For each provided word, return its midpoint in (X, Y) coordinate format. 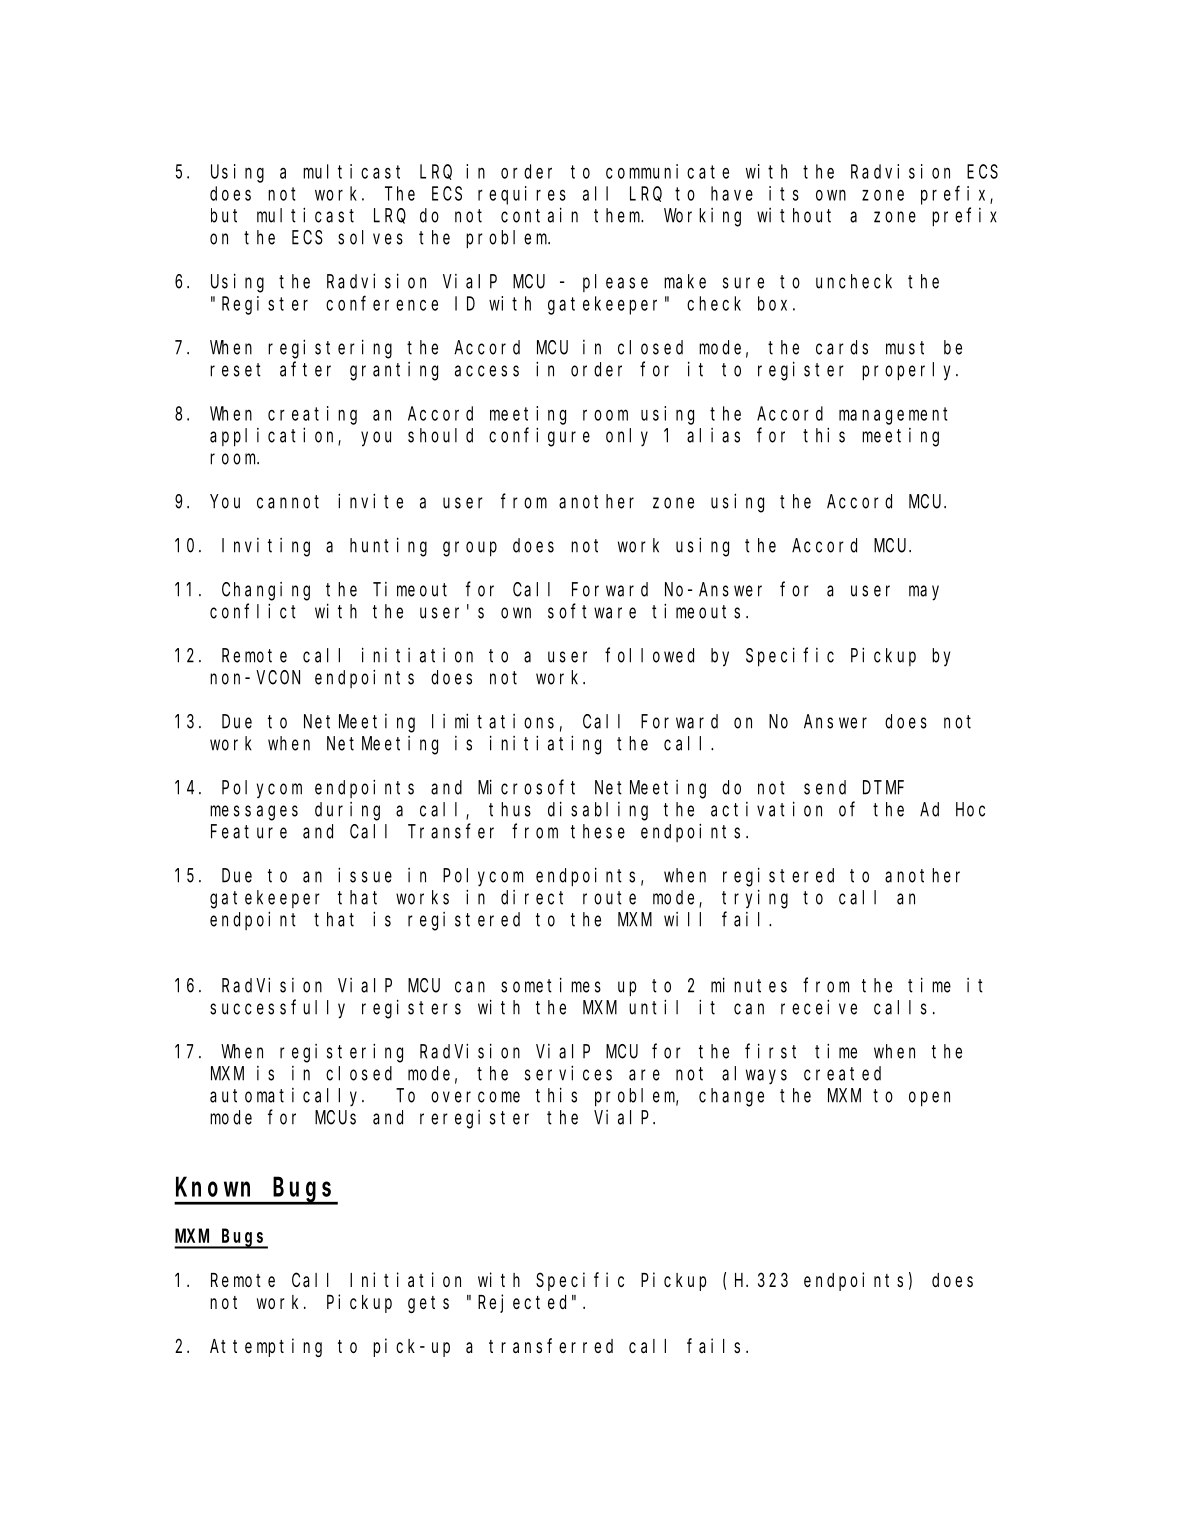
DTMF (883, 788)
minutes (749, 985)
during (347, 811)
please (615, 283)
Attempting (266, 1347)
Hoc (970, 810)
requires (522, 195)
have (732, 193)
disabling (598, 811)
